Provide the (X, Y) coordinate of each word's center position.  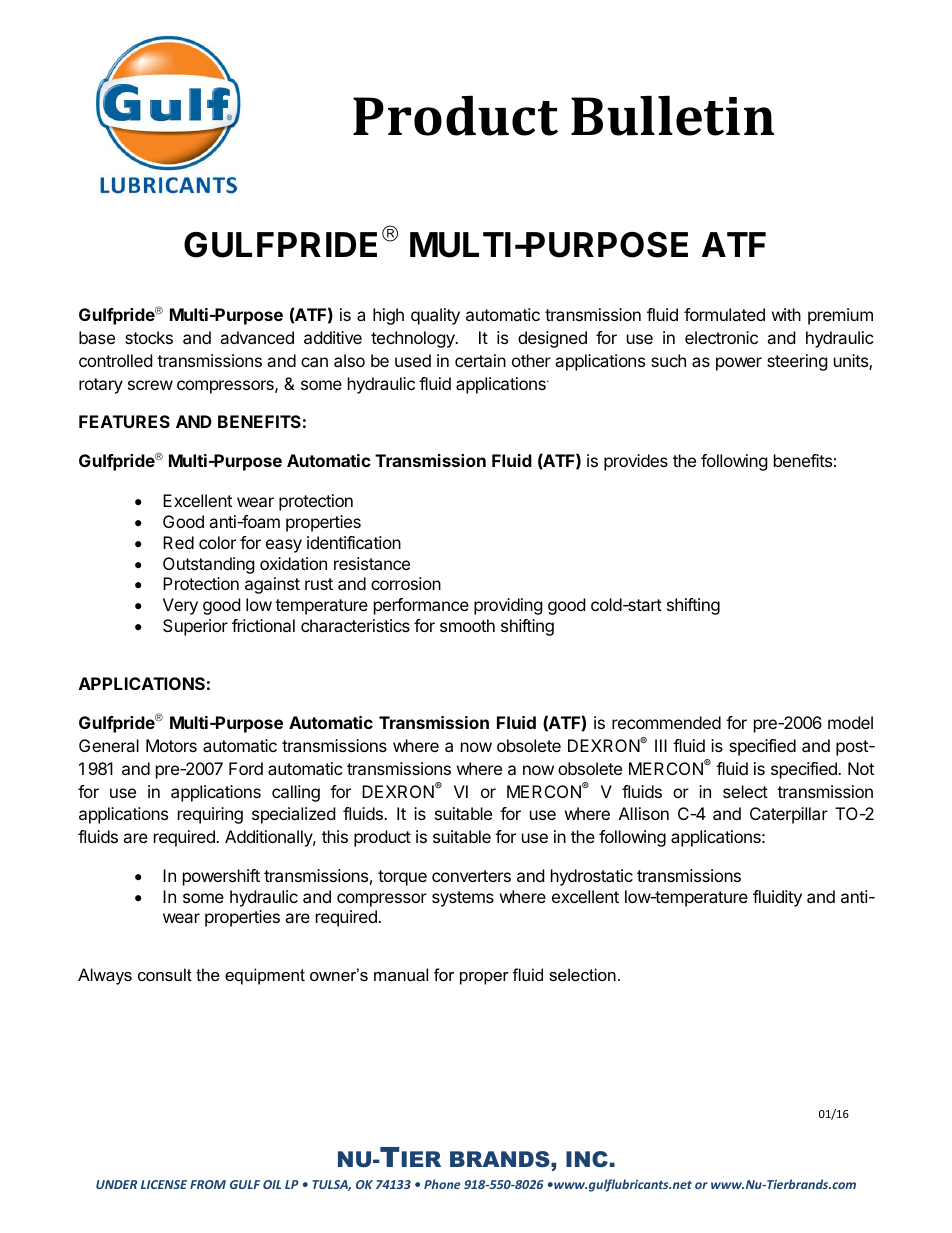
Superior (195, 627)
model (850, 722)
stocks (149, 337)
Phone (442, 1184)
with (786, 314)
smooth (467, 625)
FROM (208, 1184)
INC (587, 1159)
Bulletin (672, 116)
